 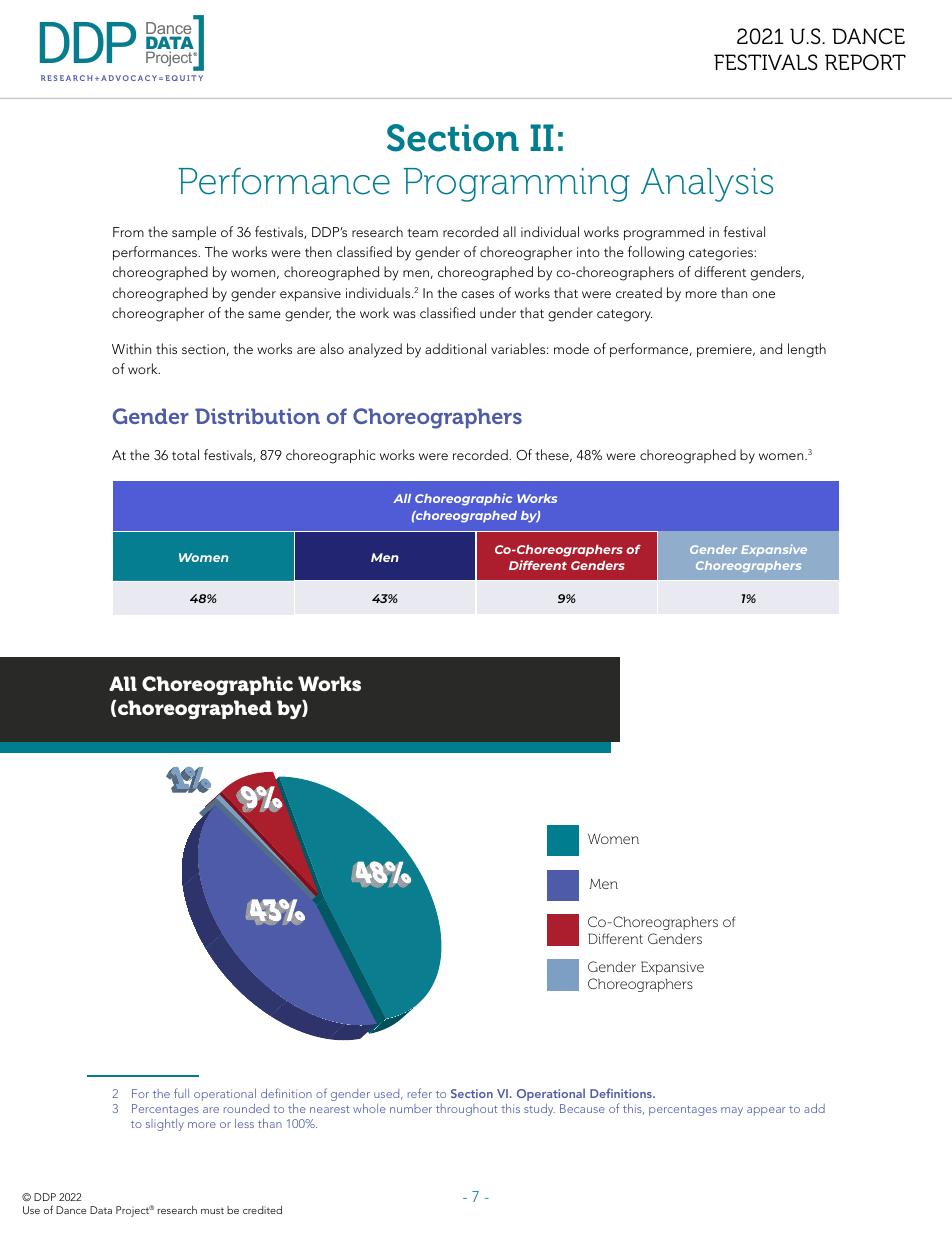 I want to click on sample, so click(x=194, y=233).
